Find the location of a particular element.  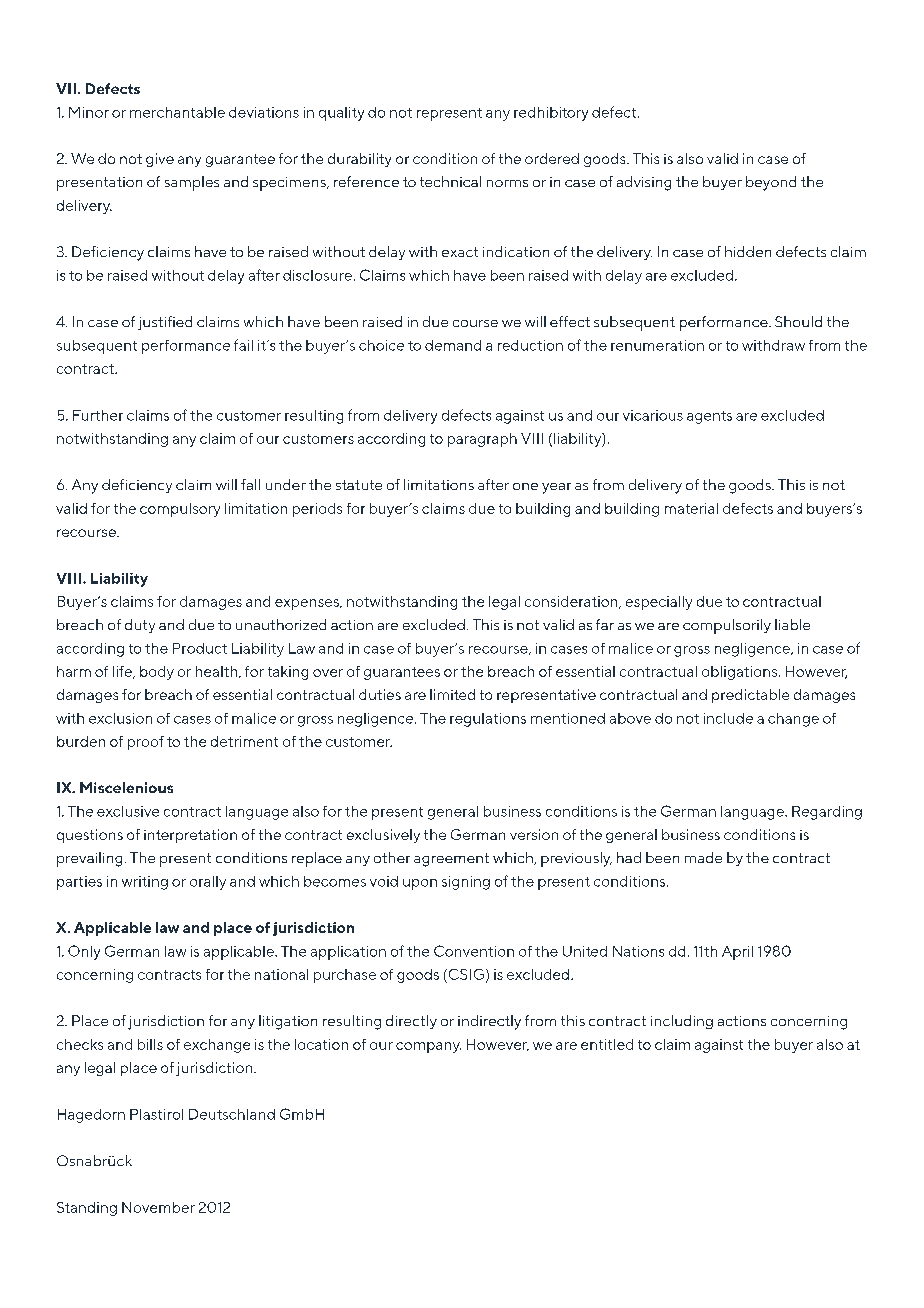

beyond is located at coordinates (771, 183).
